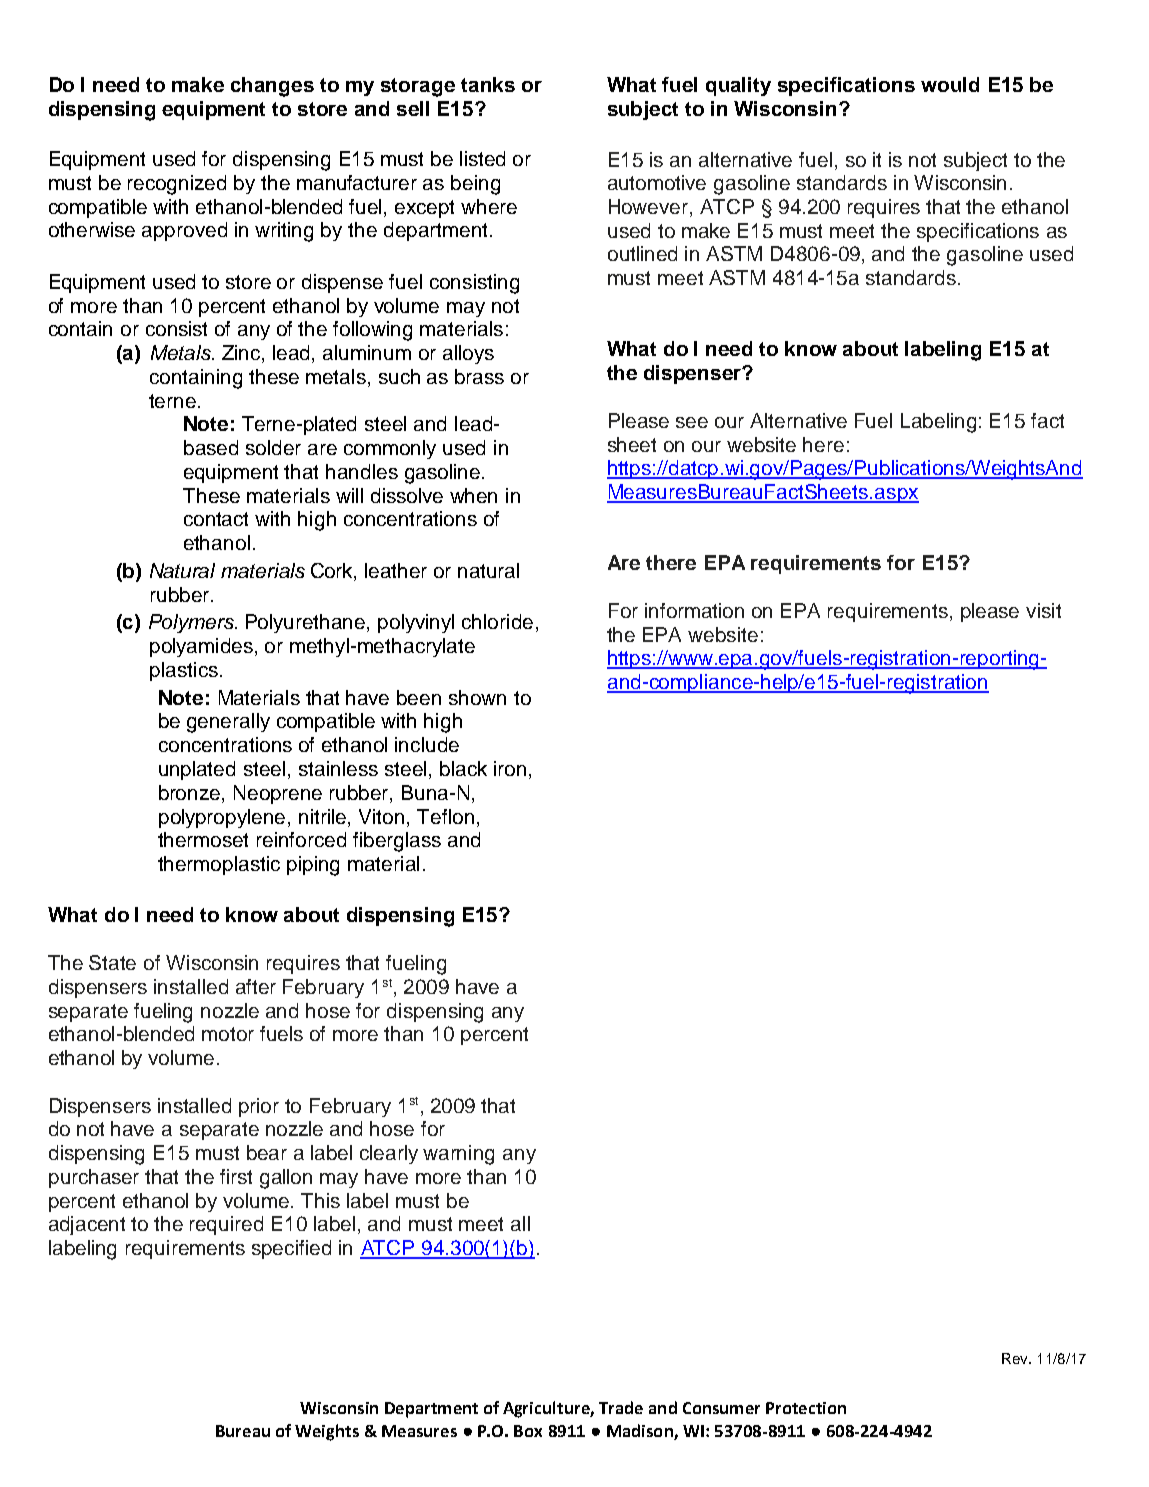 The width and height of the screenshot is (1149, 1487). What do you see at coordinates (216, 519) in the screenshot?
I see `contact` at bounding box center [216, 519].
